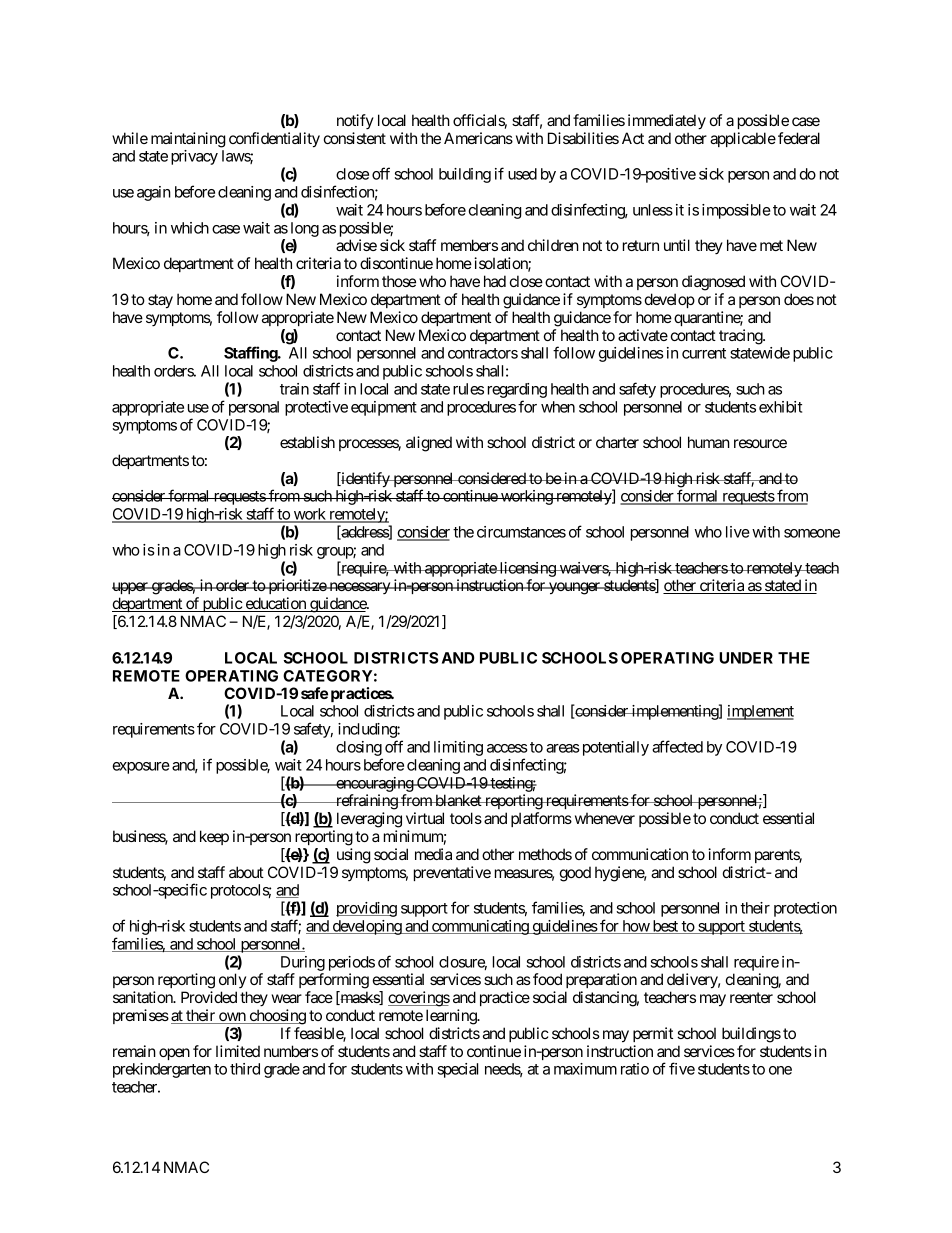 The width and height of the screenshot is (952, 1233). Describe the element at coordinates (751, 997) in the screenshot. I see `reenter` at that location.
